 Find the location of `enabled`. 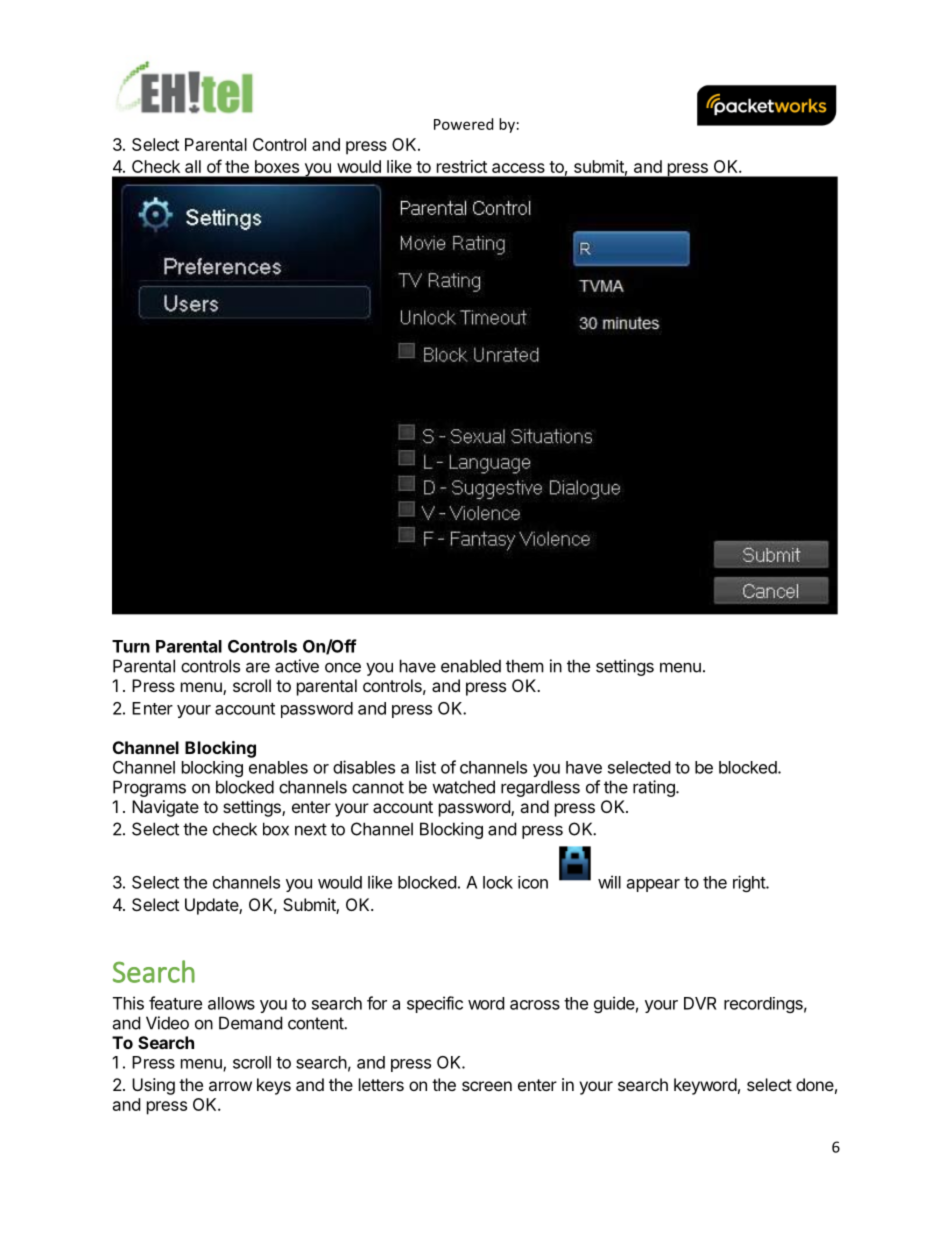

enabled is located at coordinates (471, 666).
